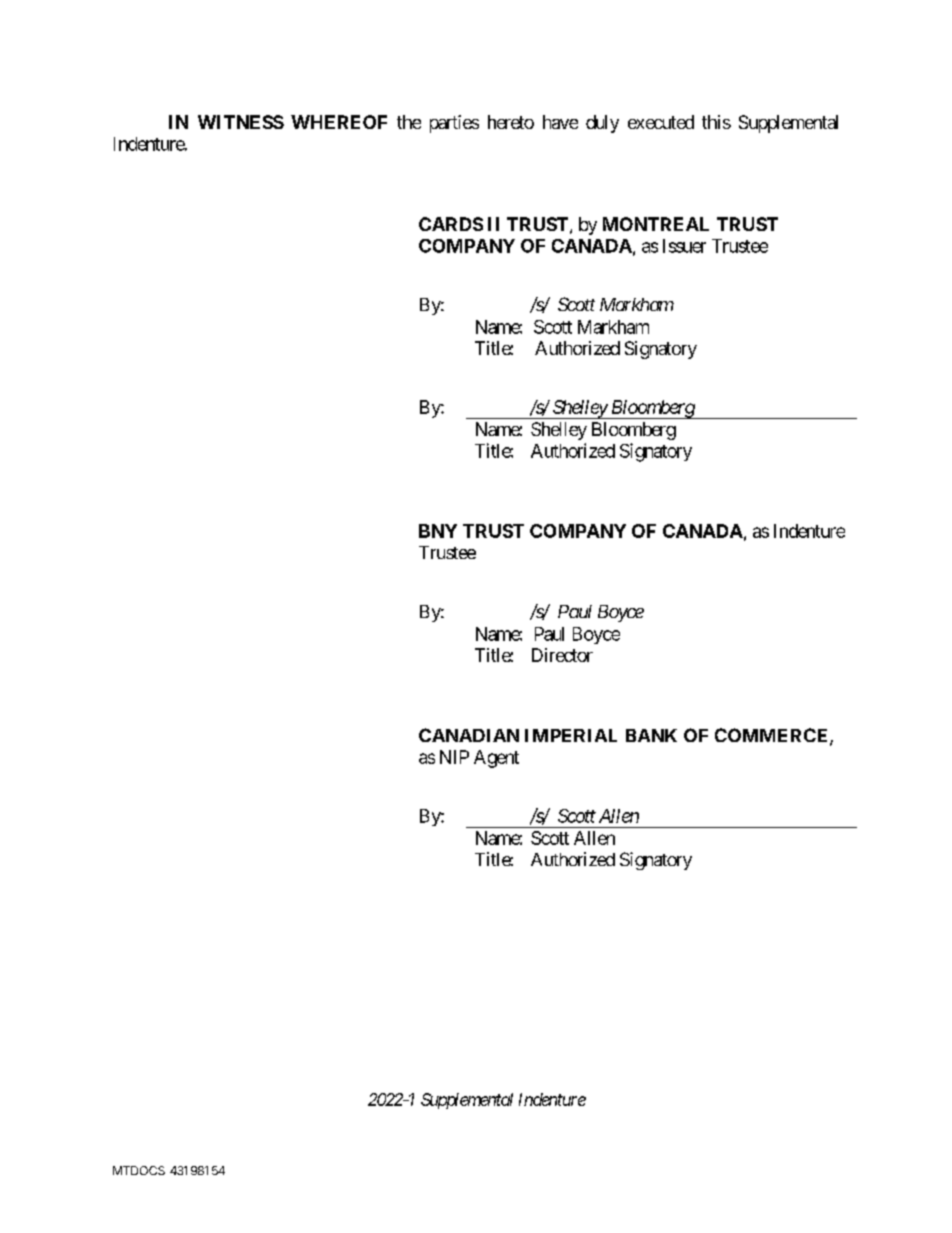  I want to click on this, so click(716, 122).
